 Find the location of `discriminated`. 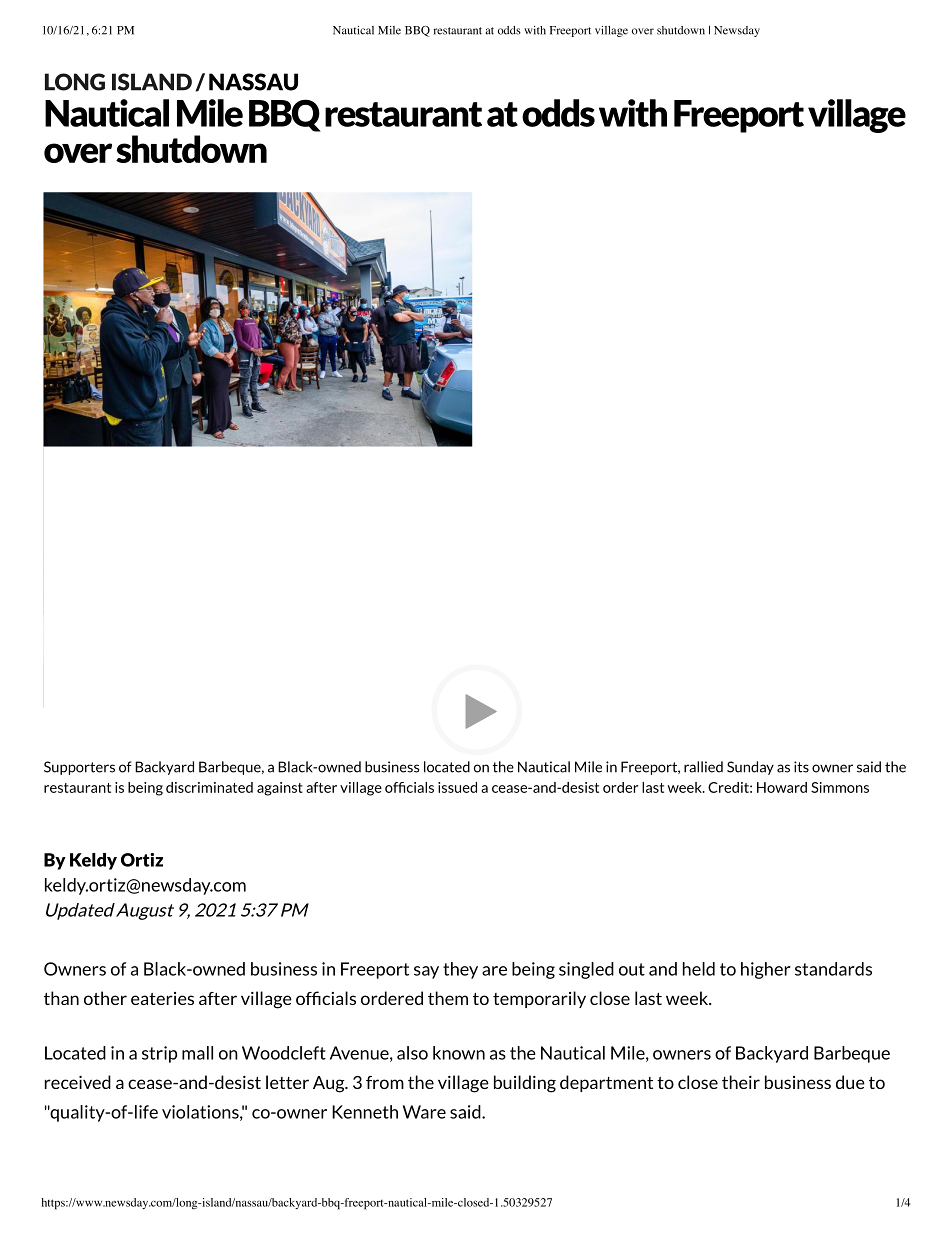

discriminated is located at coordinates (209, 787).
